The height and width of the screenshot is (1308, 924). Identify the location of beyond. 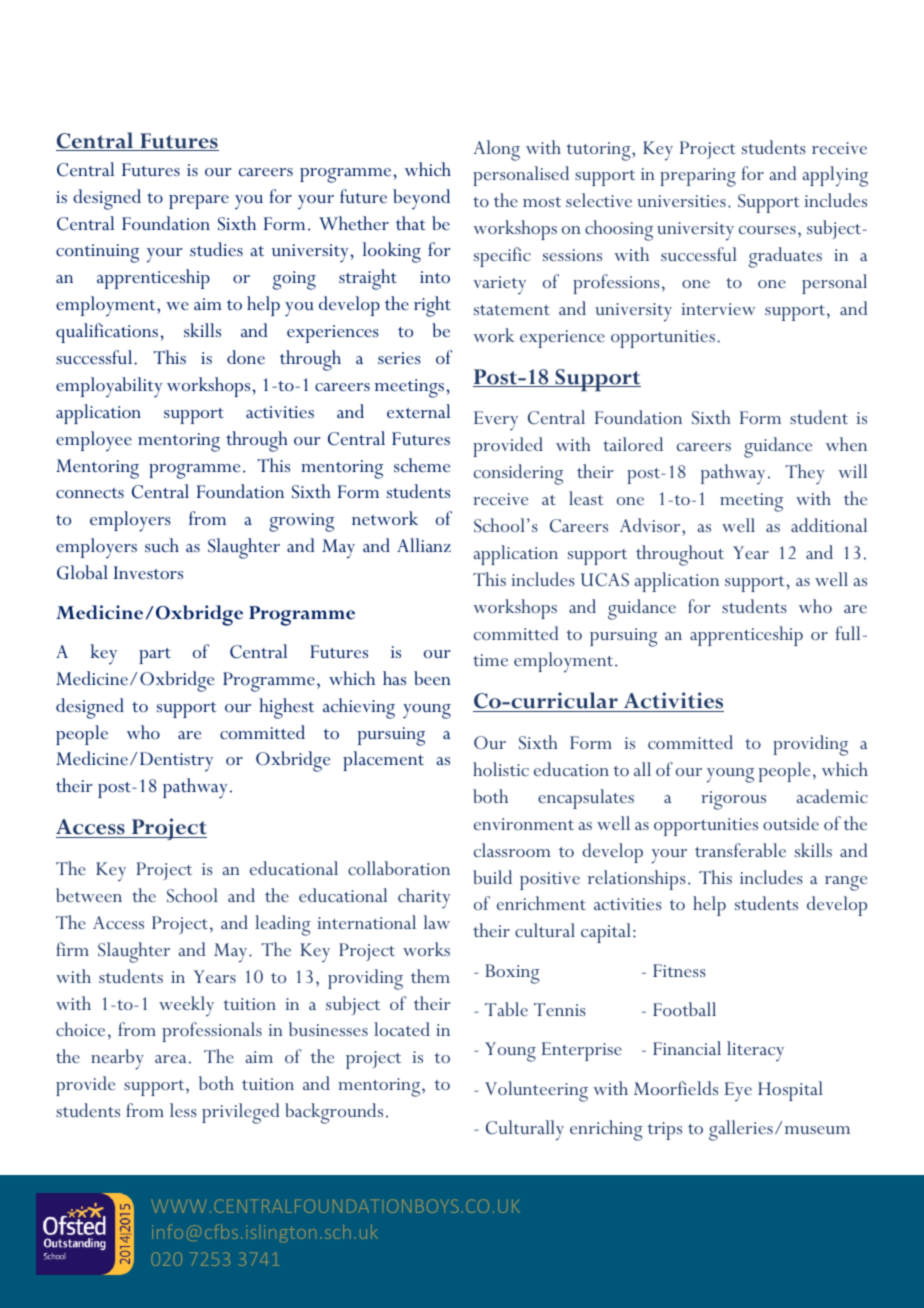
(421, 199).
